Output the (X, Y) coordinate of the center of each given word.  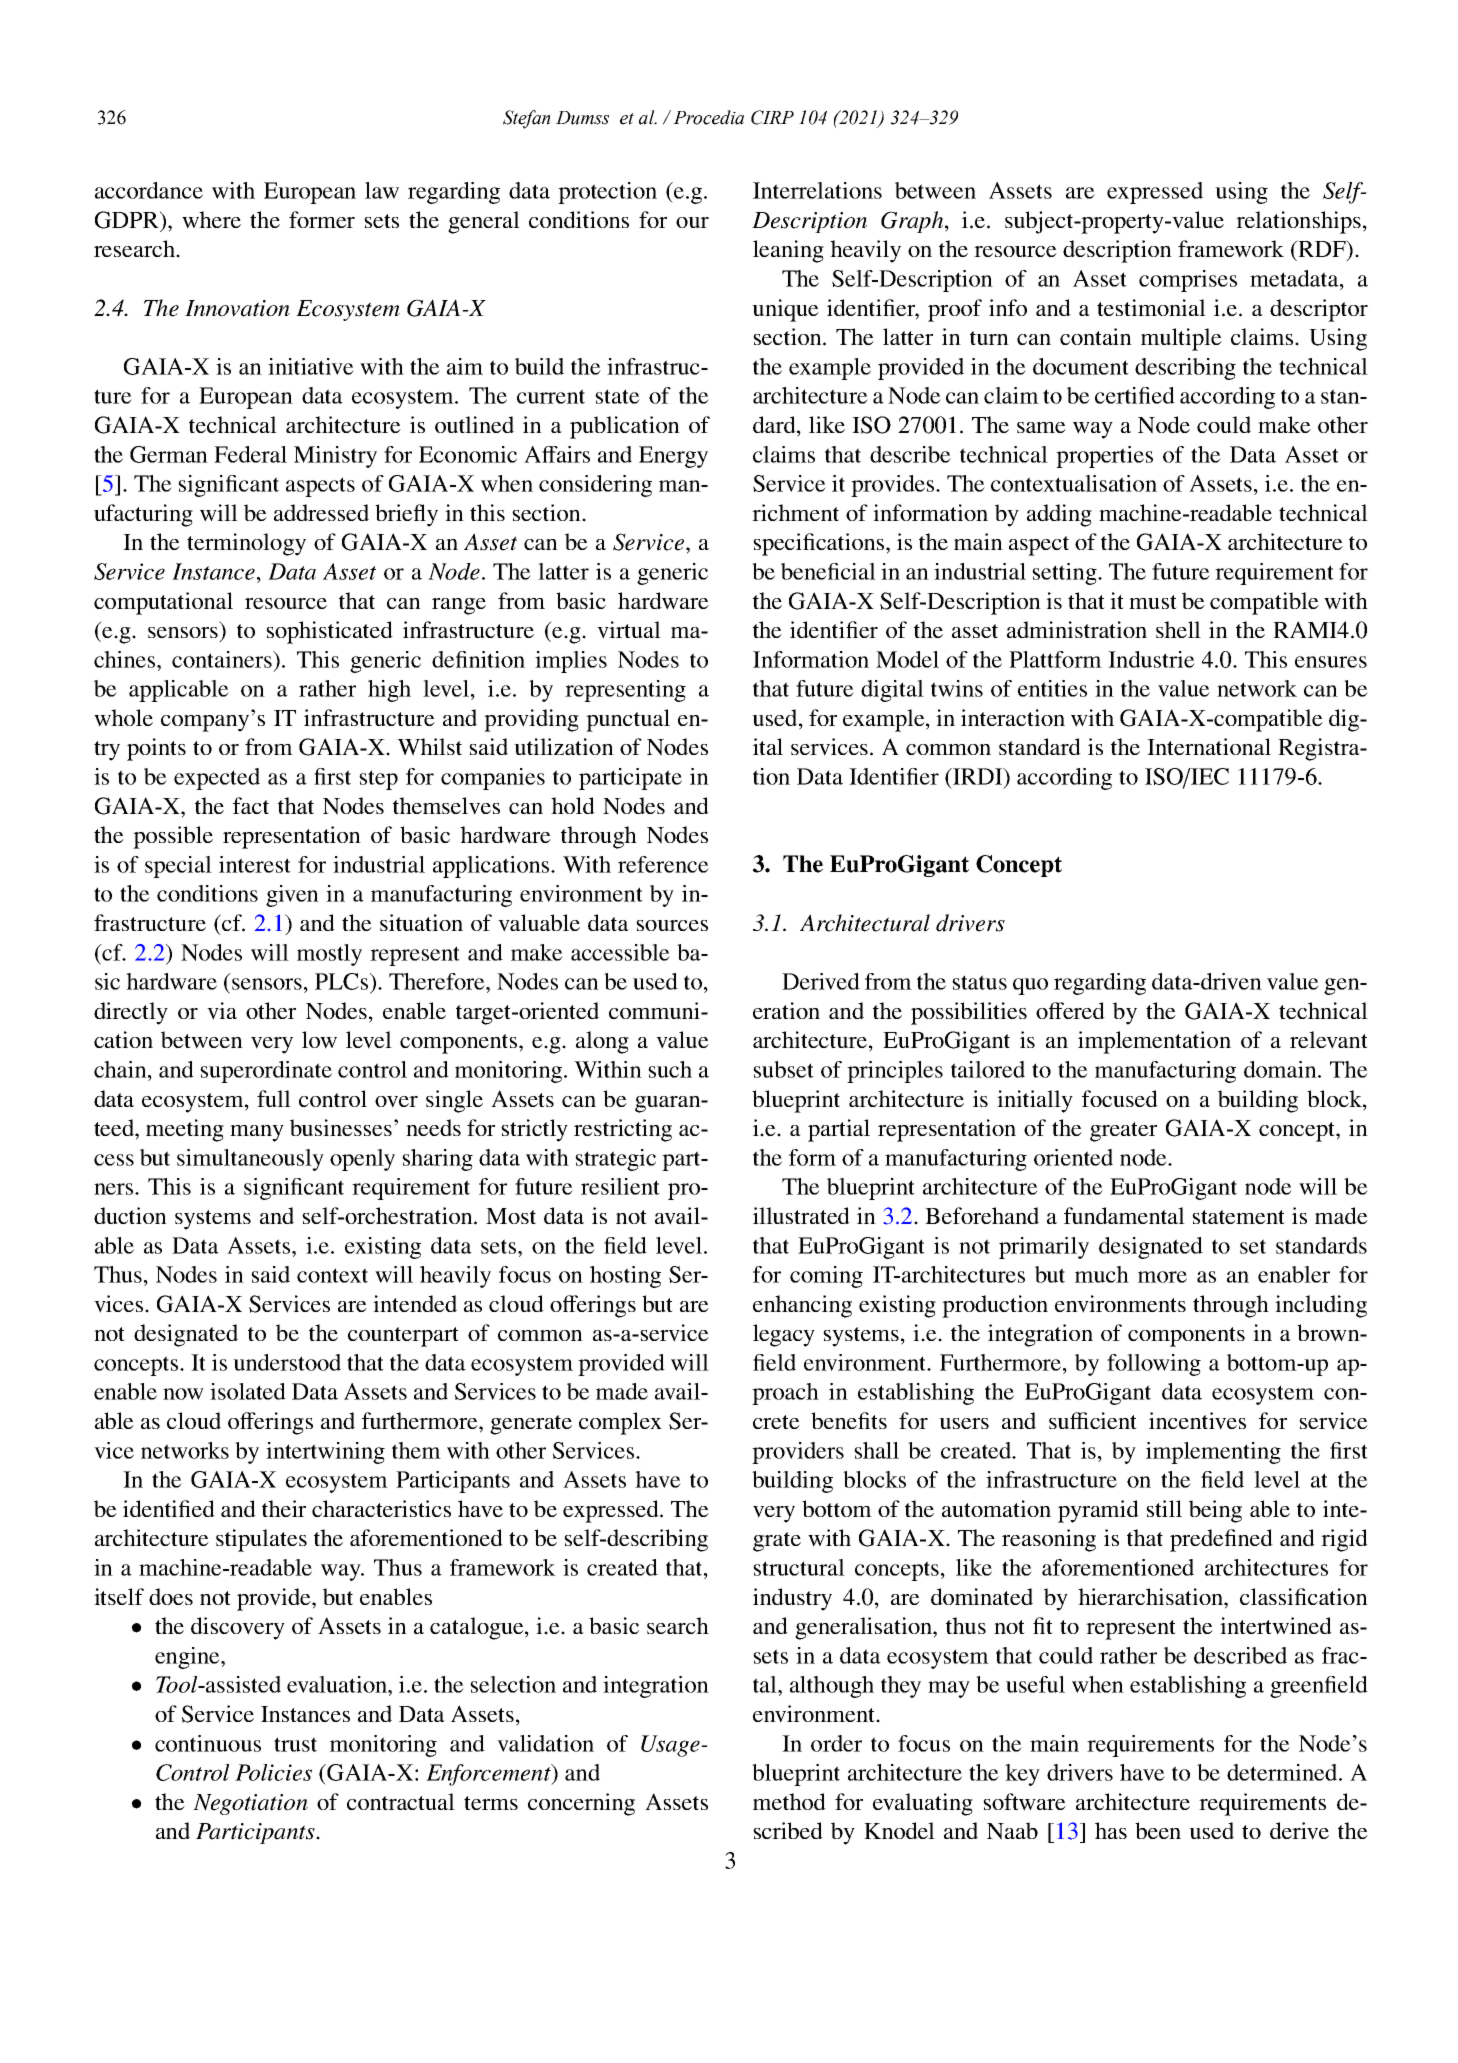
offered (1070, 1010)
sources (672, 925)
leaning (788, 251)
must (1153, 602)
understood (287, 1362)
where (211, 220)
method (789, 1801)
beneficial (828, 571)
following (1154, 1365)
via (222, 1011)
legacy (784, 1335)
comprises (1188, 281)
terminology (246, 544)
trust (295, 1744)
